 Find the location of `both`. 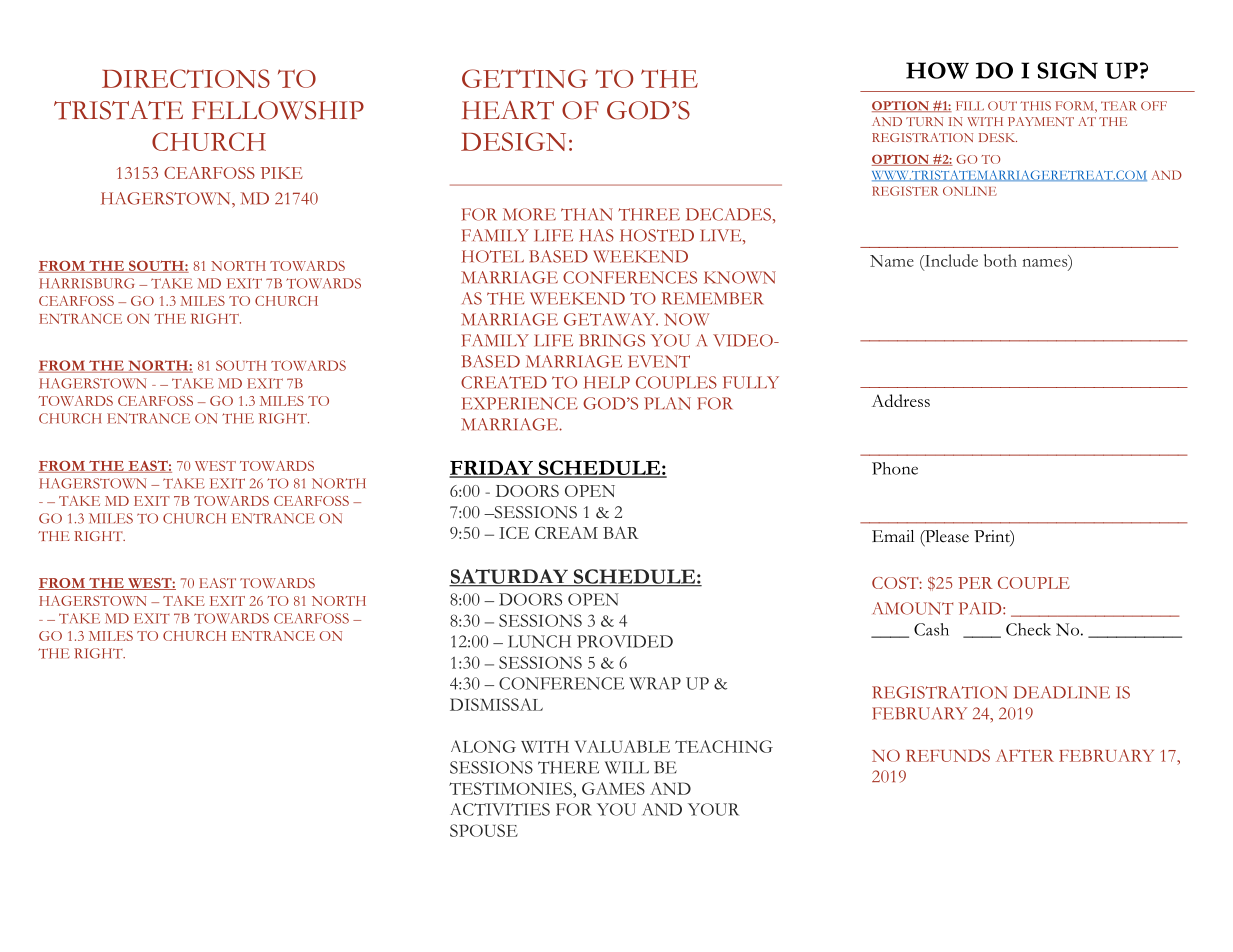

both is located at coordinates (1000, 260).
